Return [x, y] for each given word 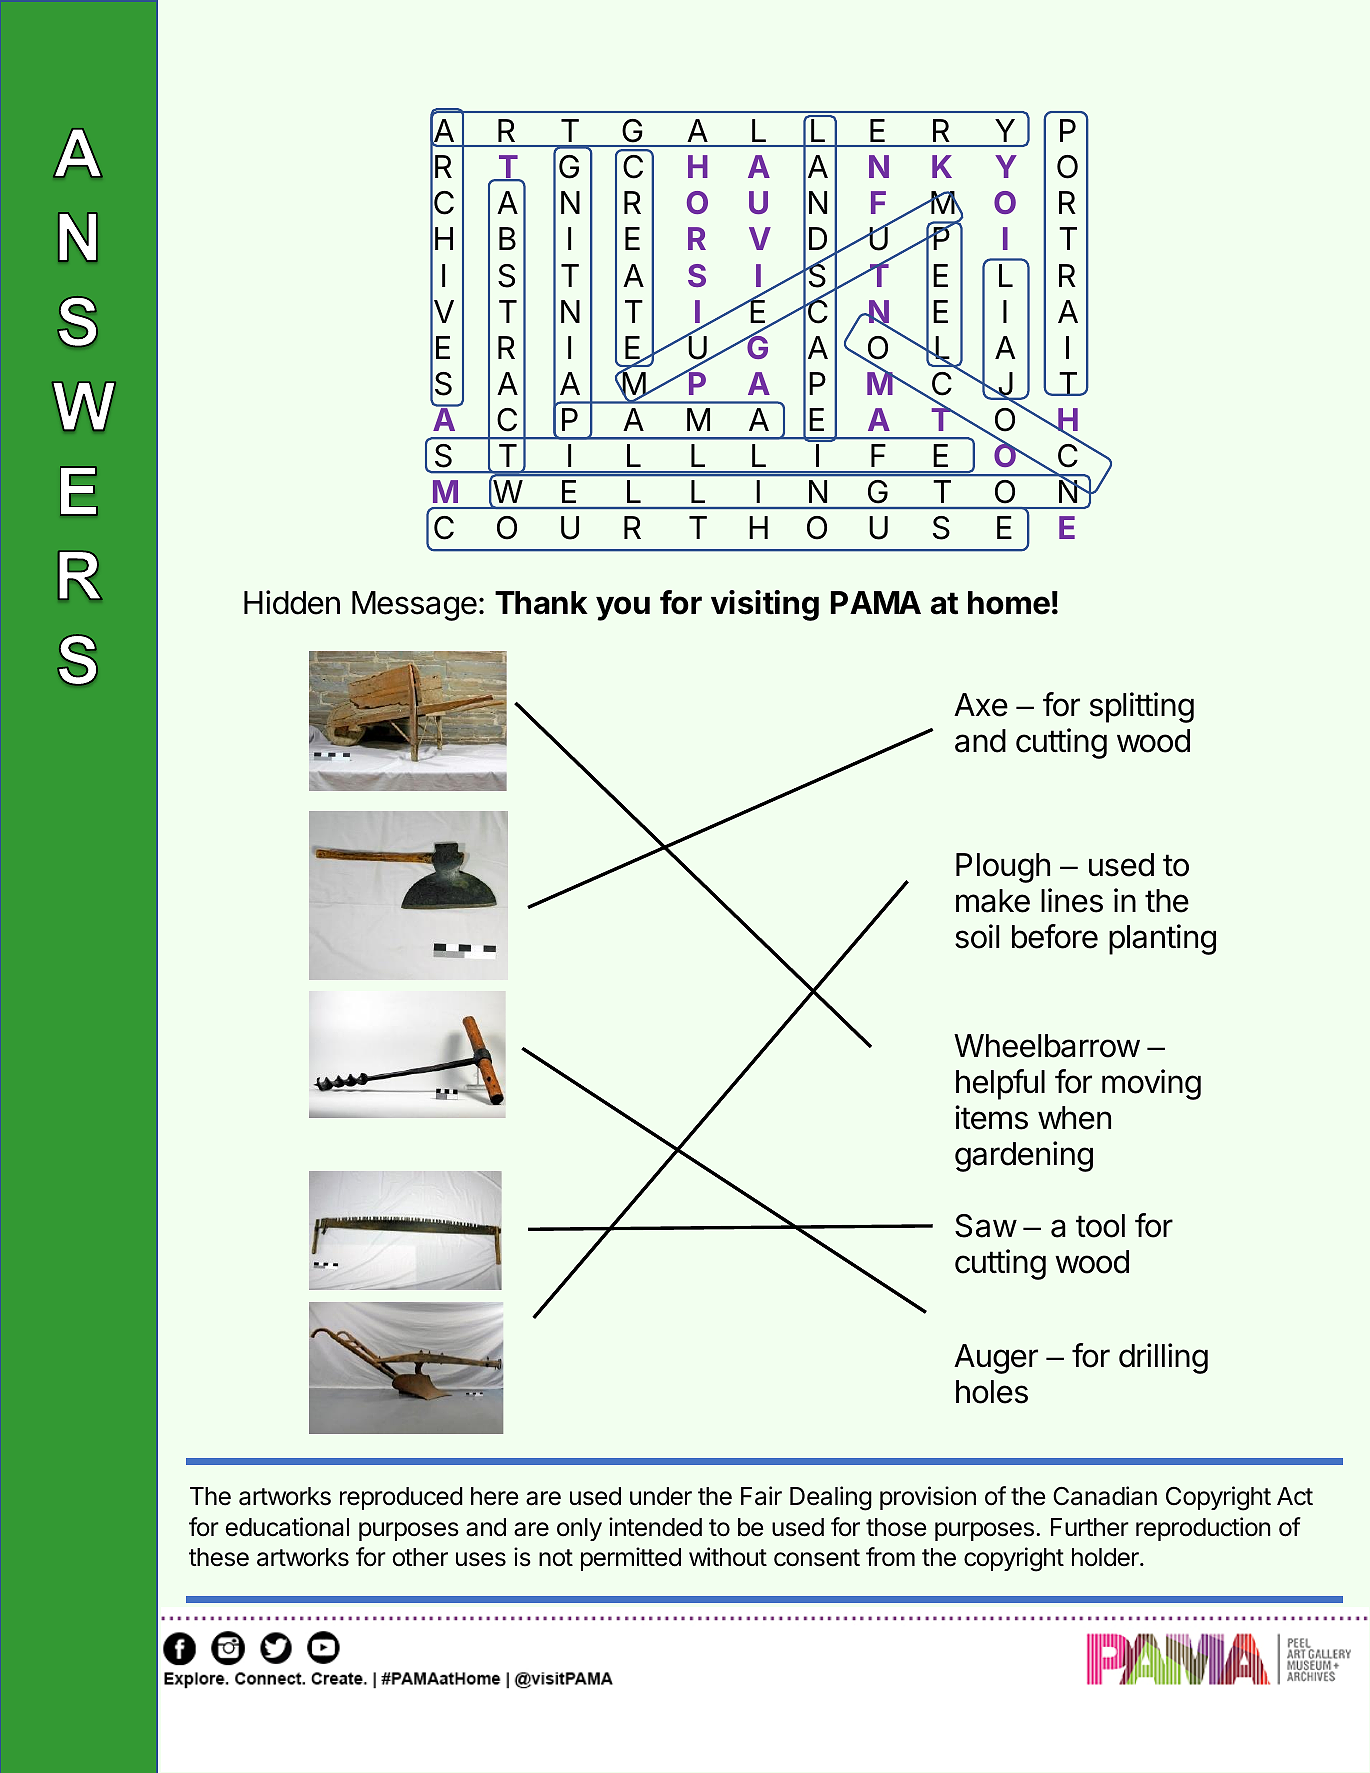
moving [1151, 1084]
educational [287, 1527]
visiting [765, 605]
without [728, 1557]
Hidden [292, 602]
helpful [1000, 1084]
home [1009, 603]
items [991, 1117]
